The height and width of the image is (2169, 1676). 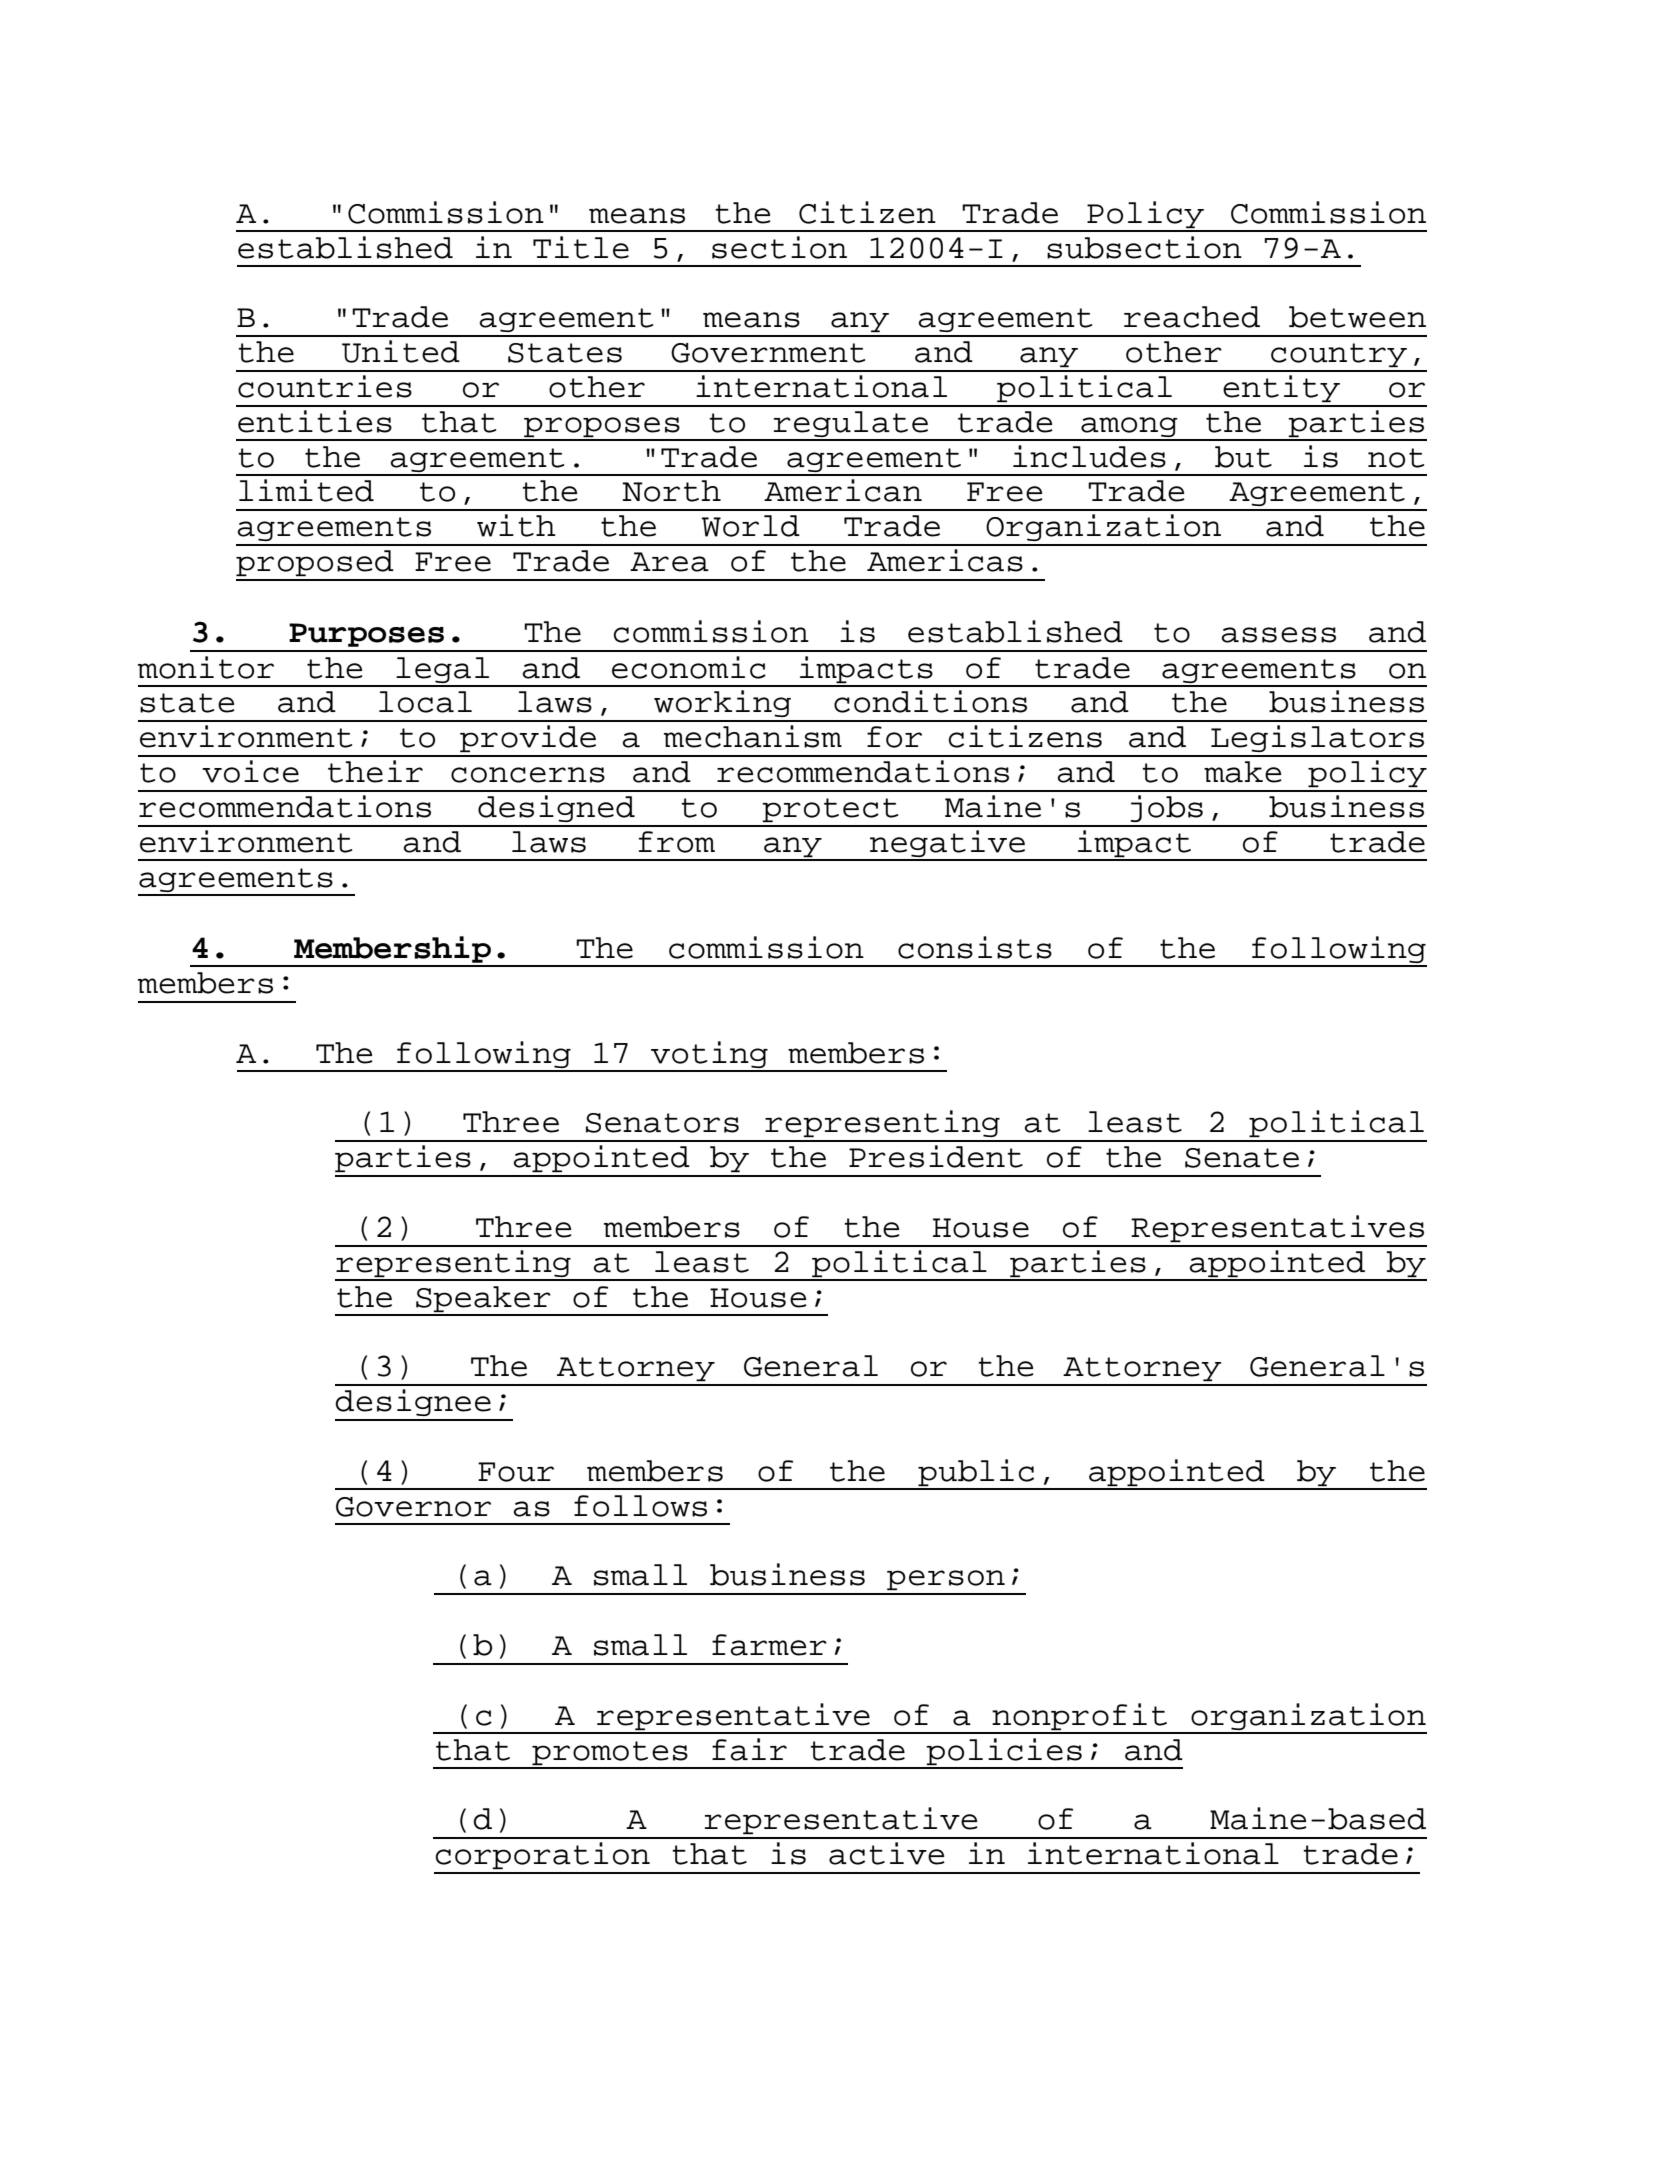 What do you see at coordinates (749, 1749) in the image?
I see `fair` at bounding box center [749, 1749].
